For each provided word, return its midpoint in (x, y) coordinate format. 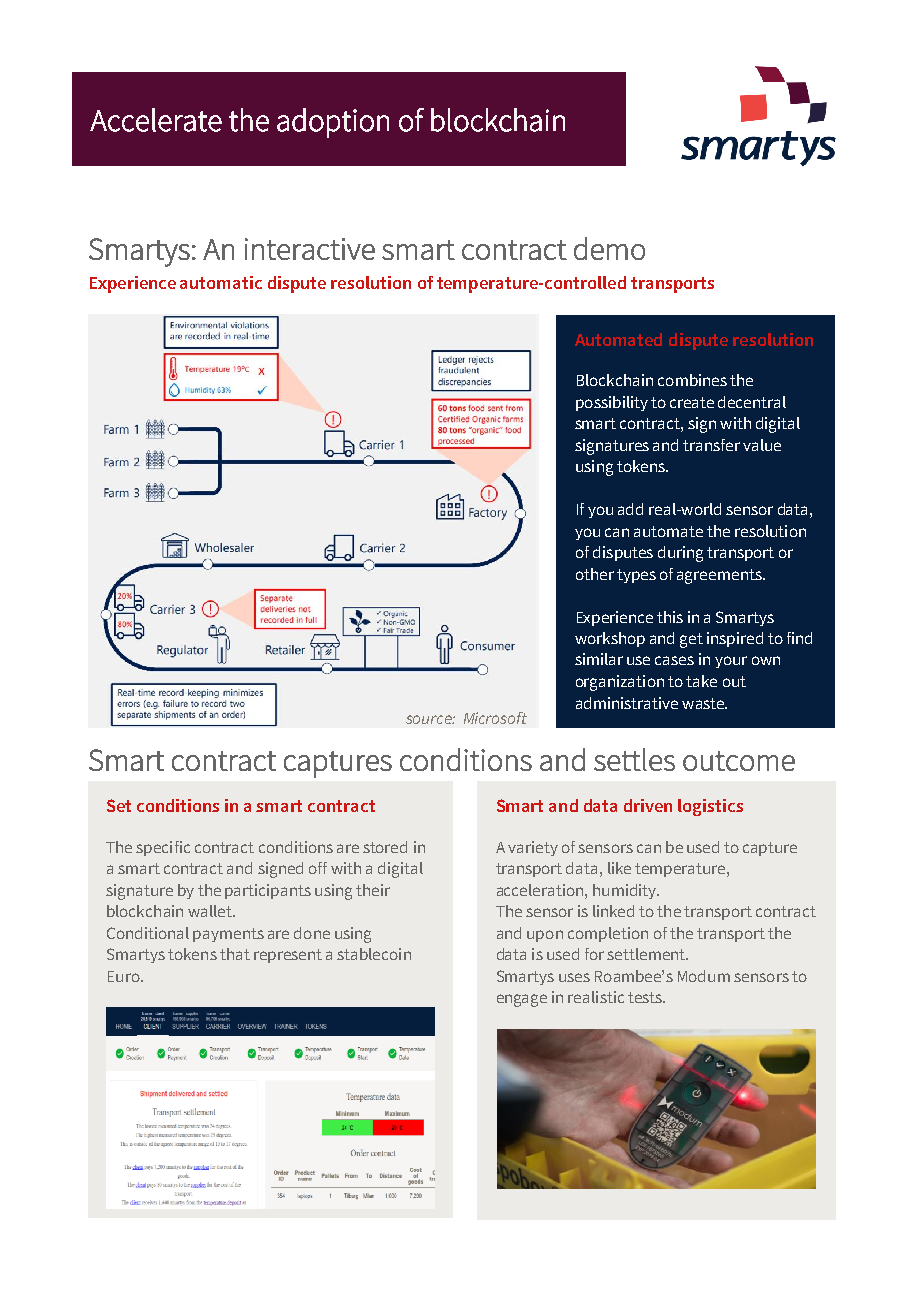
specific (163, 848)
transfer (711, 445)
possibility (612, 403)
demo (609, 248)
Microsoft (495, 718)
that (235, 954)
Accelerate (156, 120)
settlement (647, 954)
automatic (221, 282)
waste (704, 703)
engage (522, 1000)
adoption (333, 123)
